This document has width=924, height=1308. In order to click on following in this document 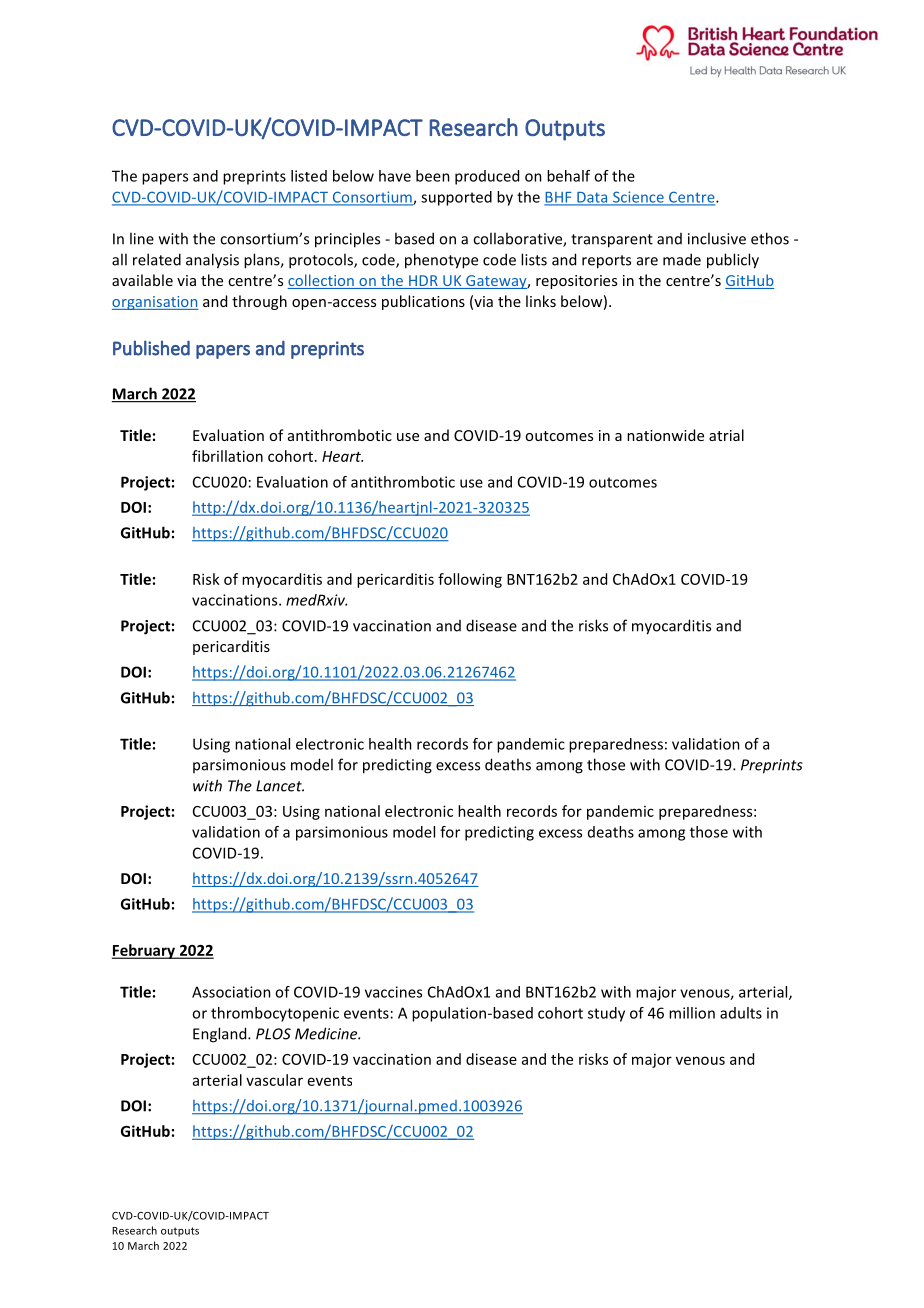, I will do `click(470, 580)`.
